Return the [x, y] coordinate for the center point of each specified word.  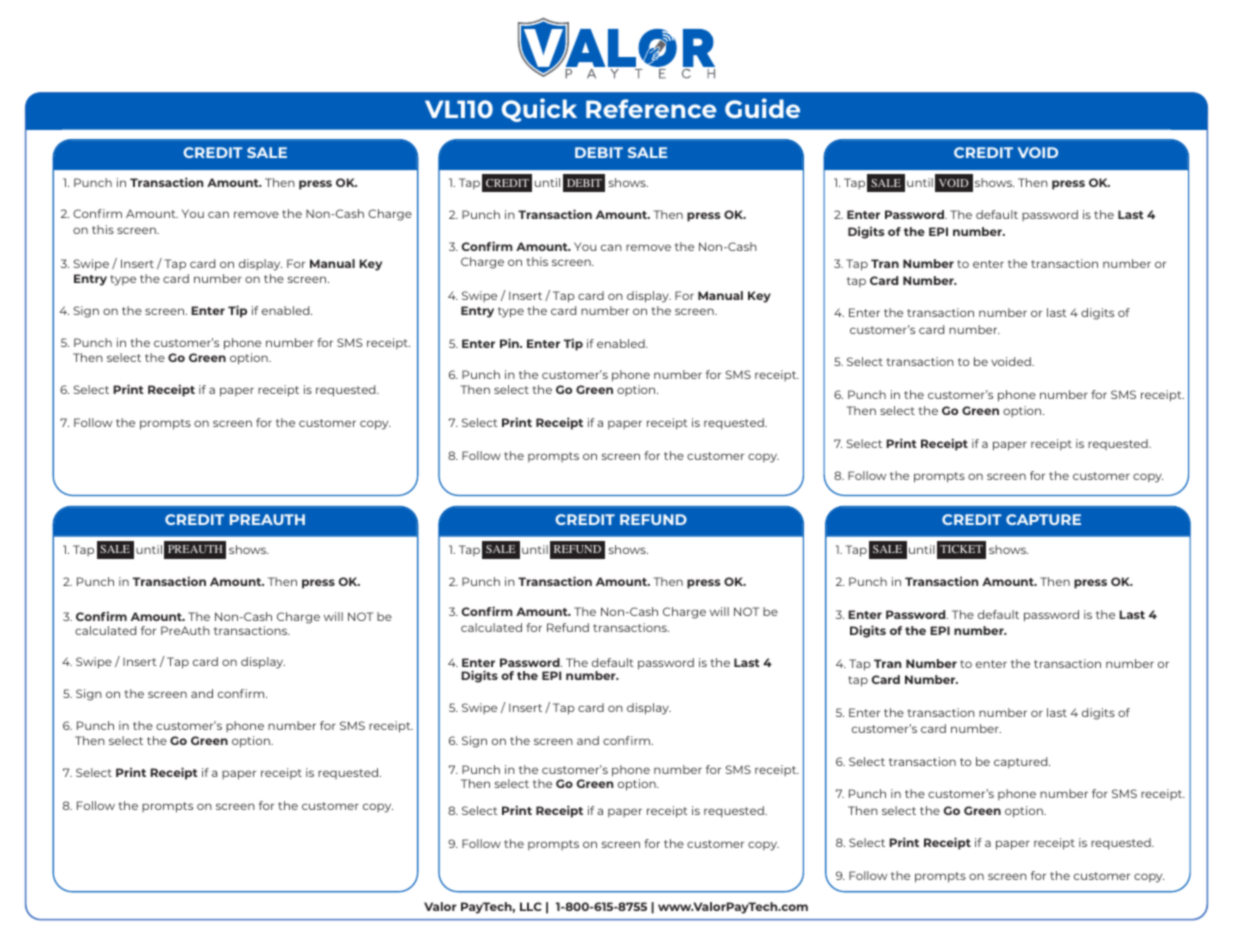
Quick [539, 110]
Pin [510, 343]
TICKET [961, 549]
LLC [531, 906]
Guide [762, 108]
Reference [651, 108]
